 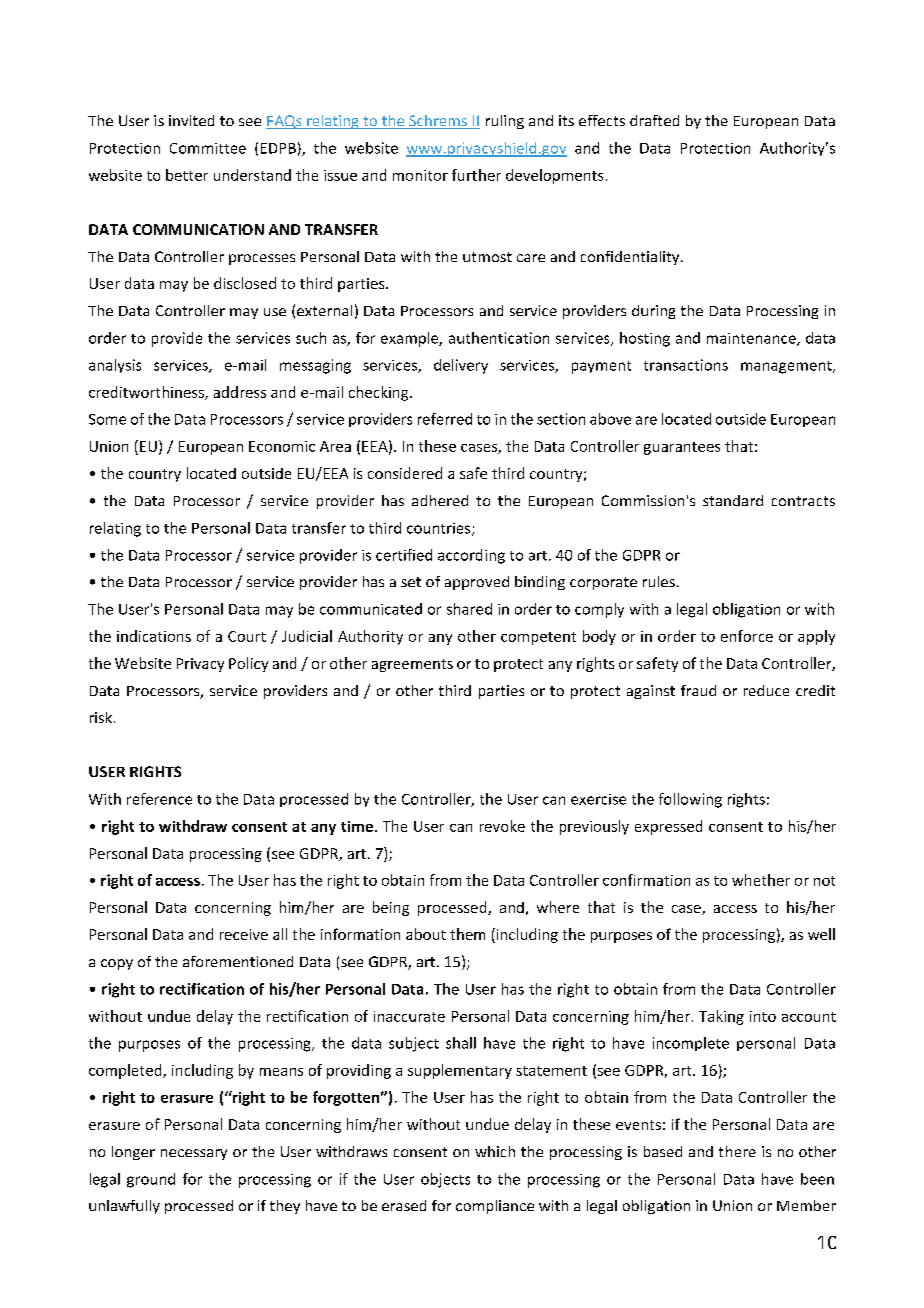 I want to click on further, so click(x=476, y=175).
